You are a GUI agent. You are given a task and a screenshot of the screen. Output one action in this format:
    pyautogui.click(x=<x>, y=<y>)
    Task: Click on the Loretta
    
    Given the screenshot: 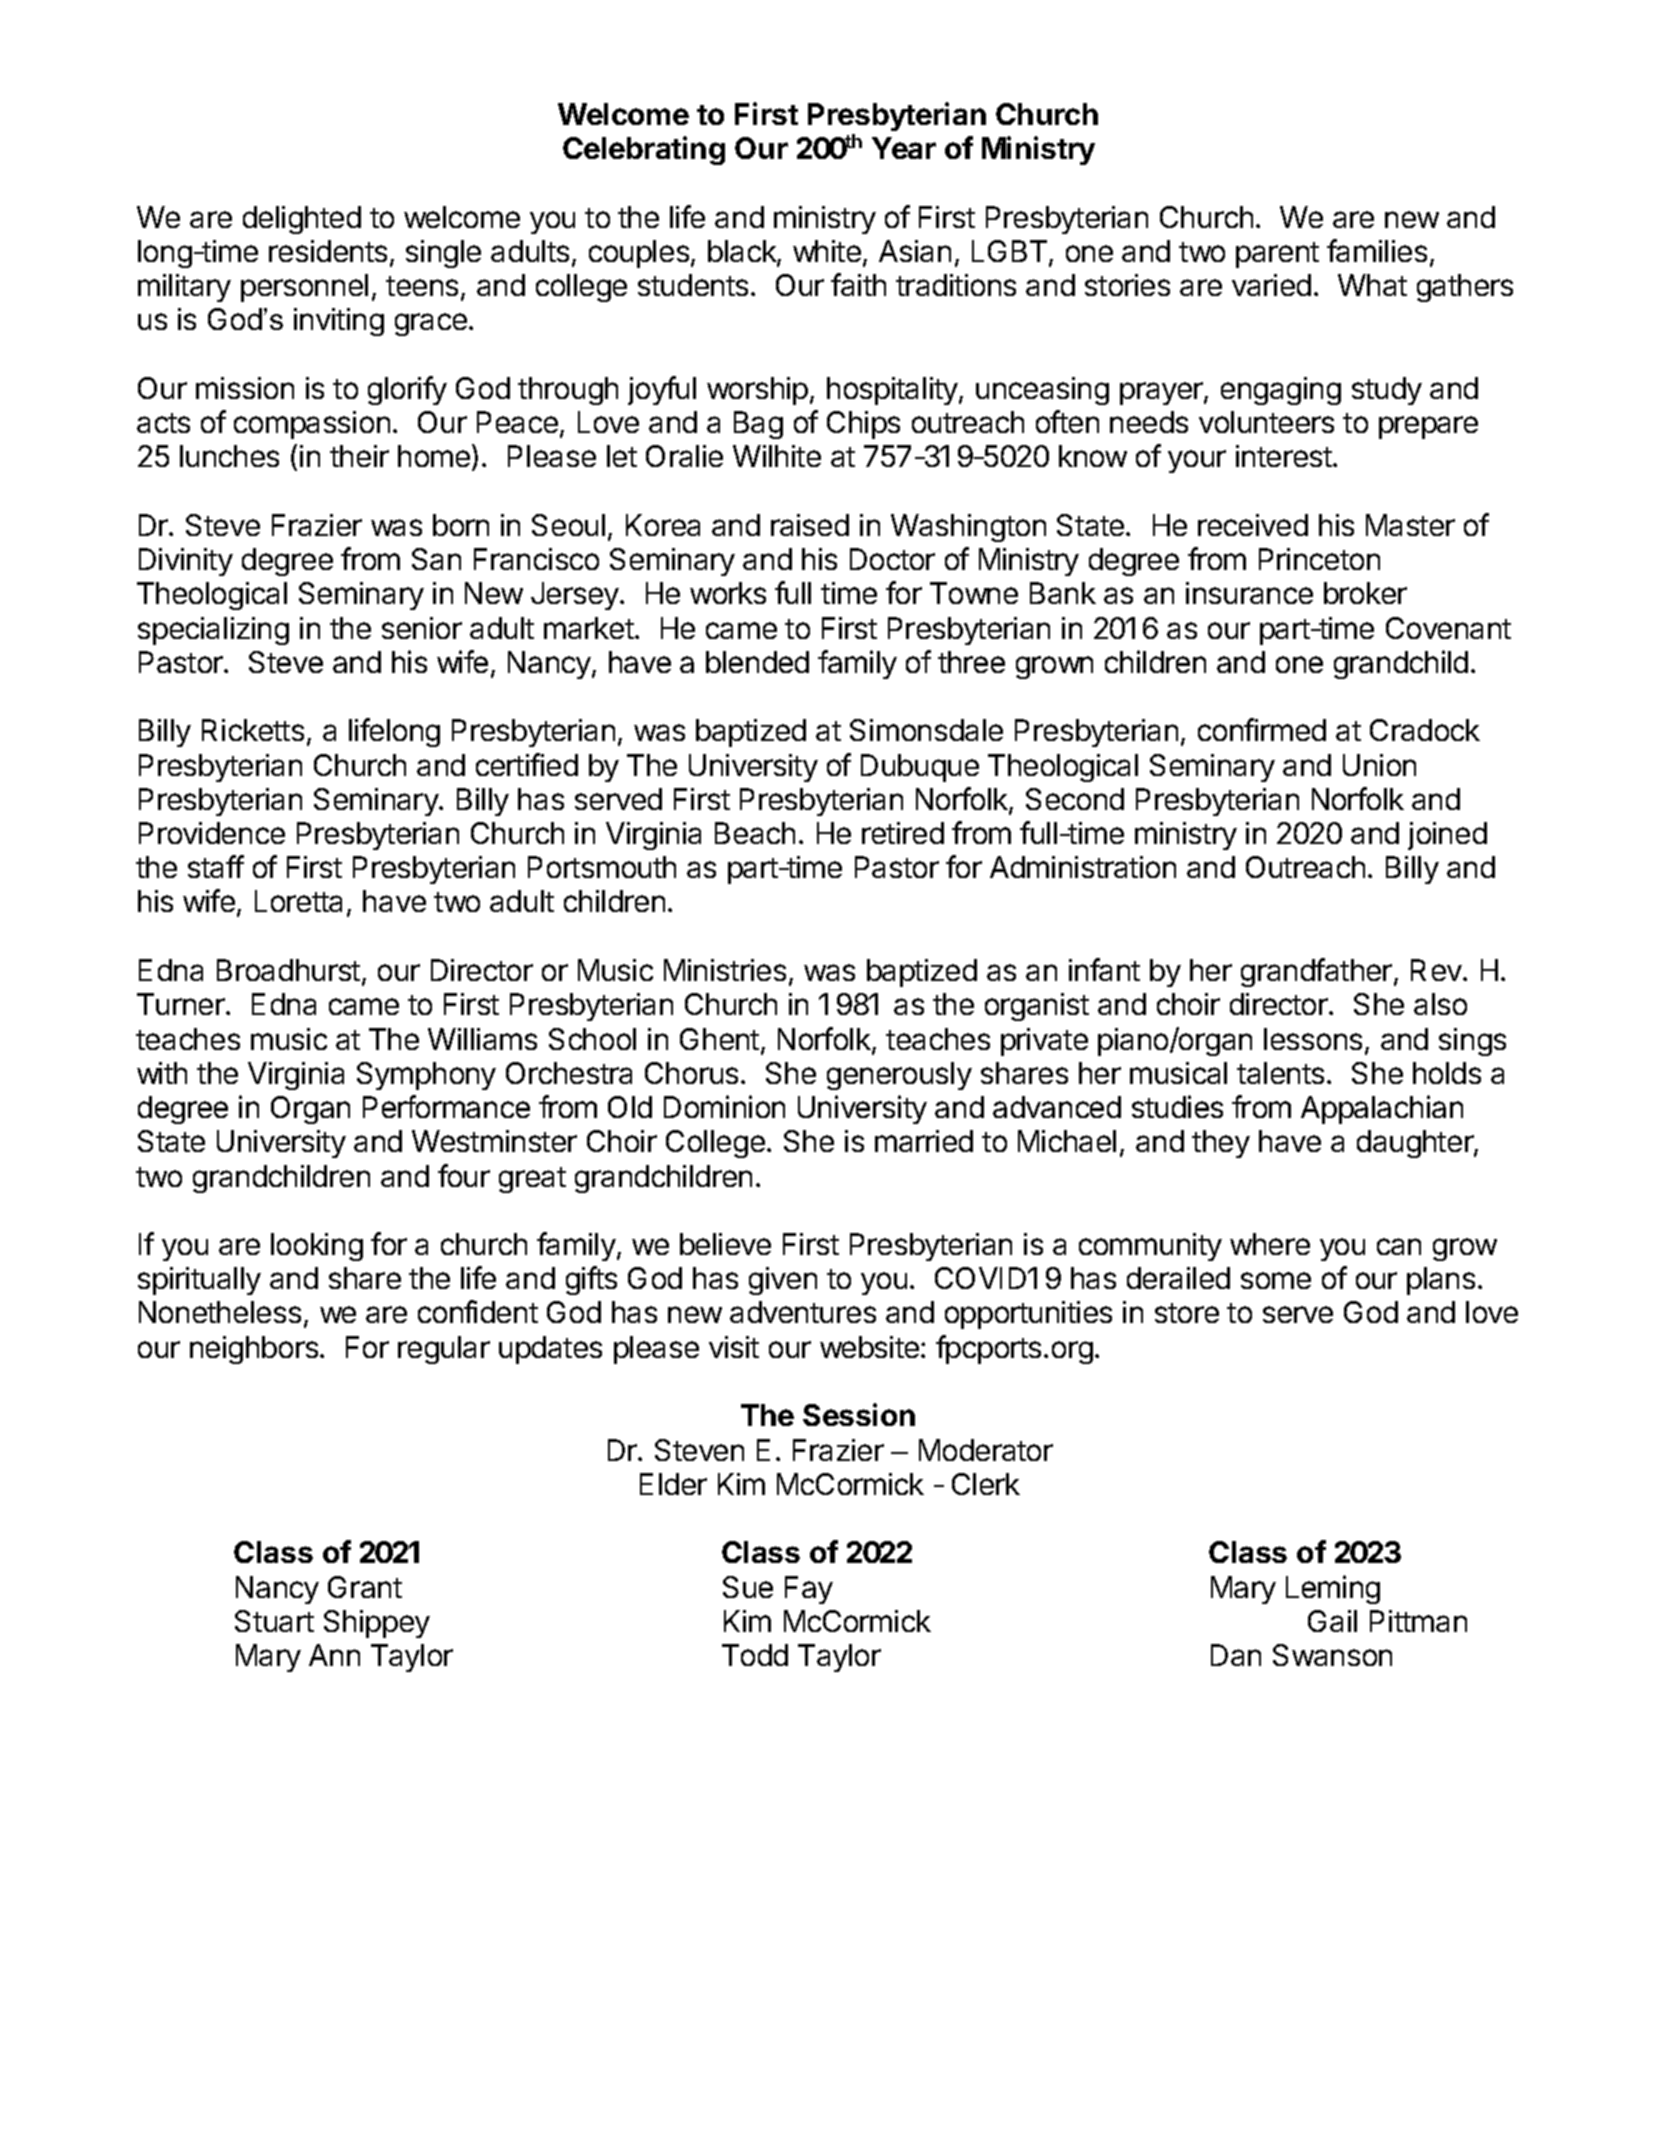 What is the action you would take?
    pyautogui.click(x=298, y=901)
